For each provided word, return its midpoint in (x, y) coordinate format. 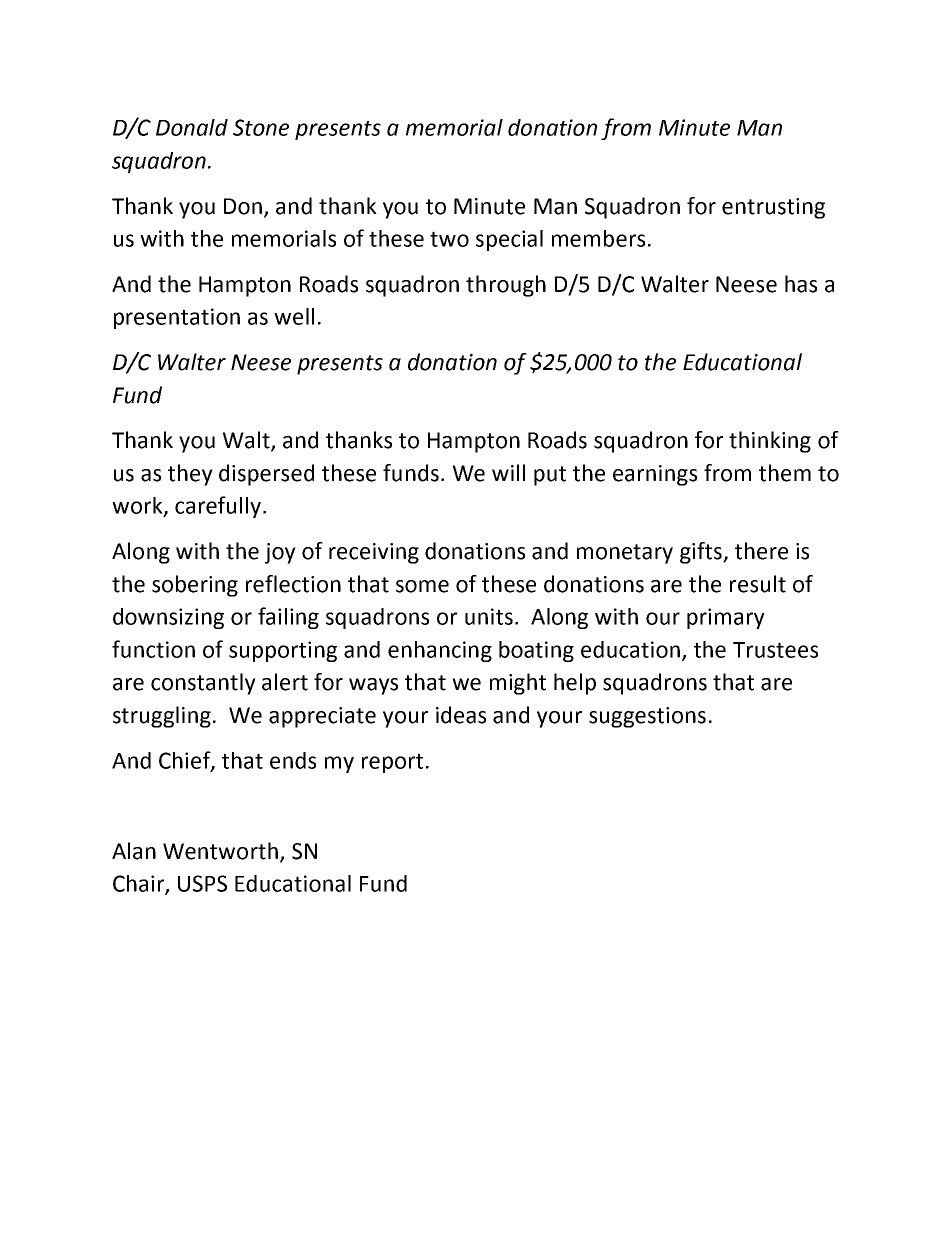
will (508, 472)
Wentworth (220, 851)
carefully (219, 507)
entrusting (773, 208)
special (509, 240)
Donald (192, 127)
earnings (655, 475)
